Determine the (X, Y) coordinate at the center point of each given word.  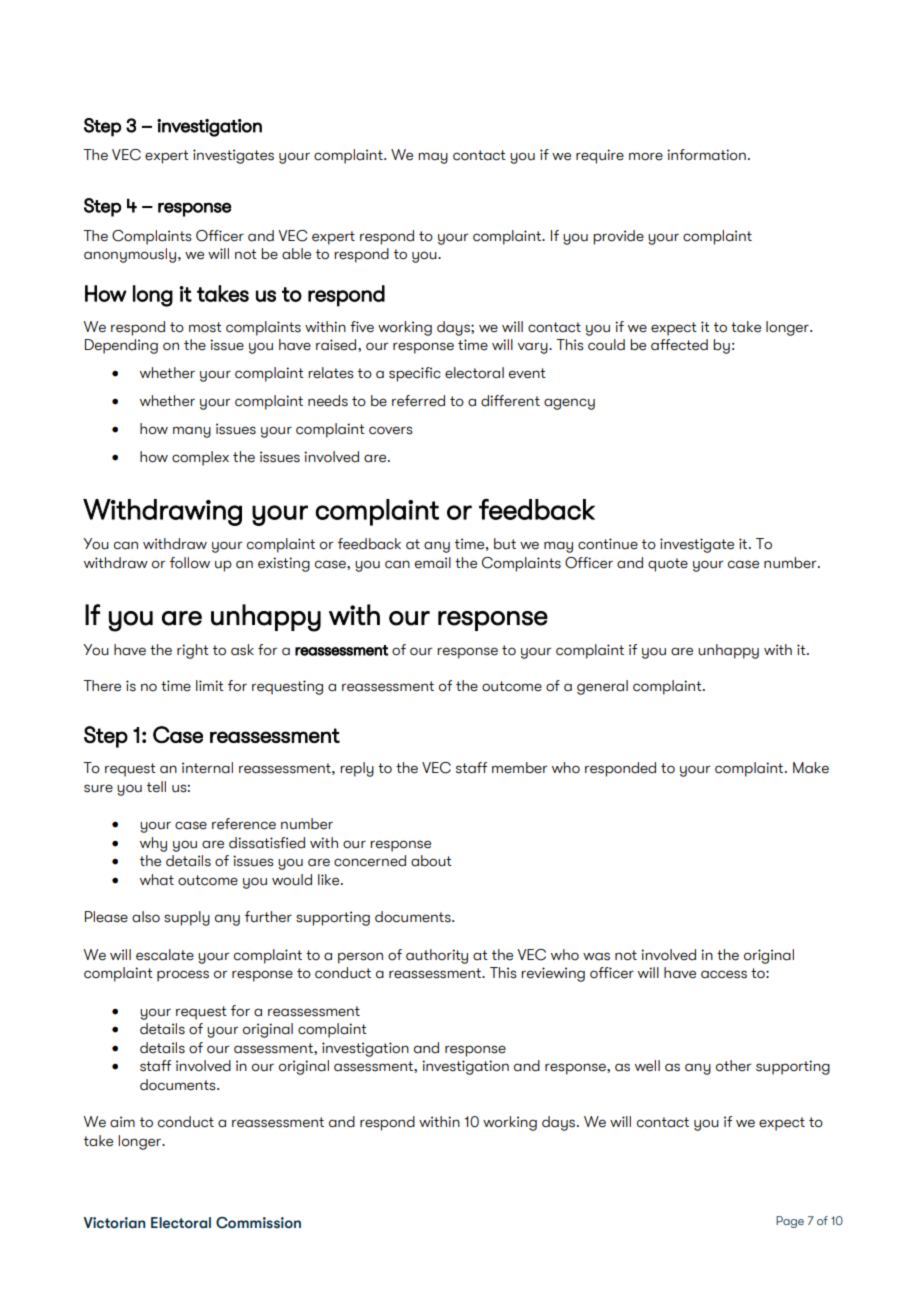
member (519, 768)
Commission (258, 1223)
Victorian (114, 1223)
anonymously (130, 255)
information (706, 155)
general (602, 687)
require (600, 156)
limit (210, 685)
